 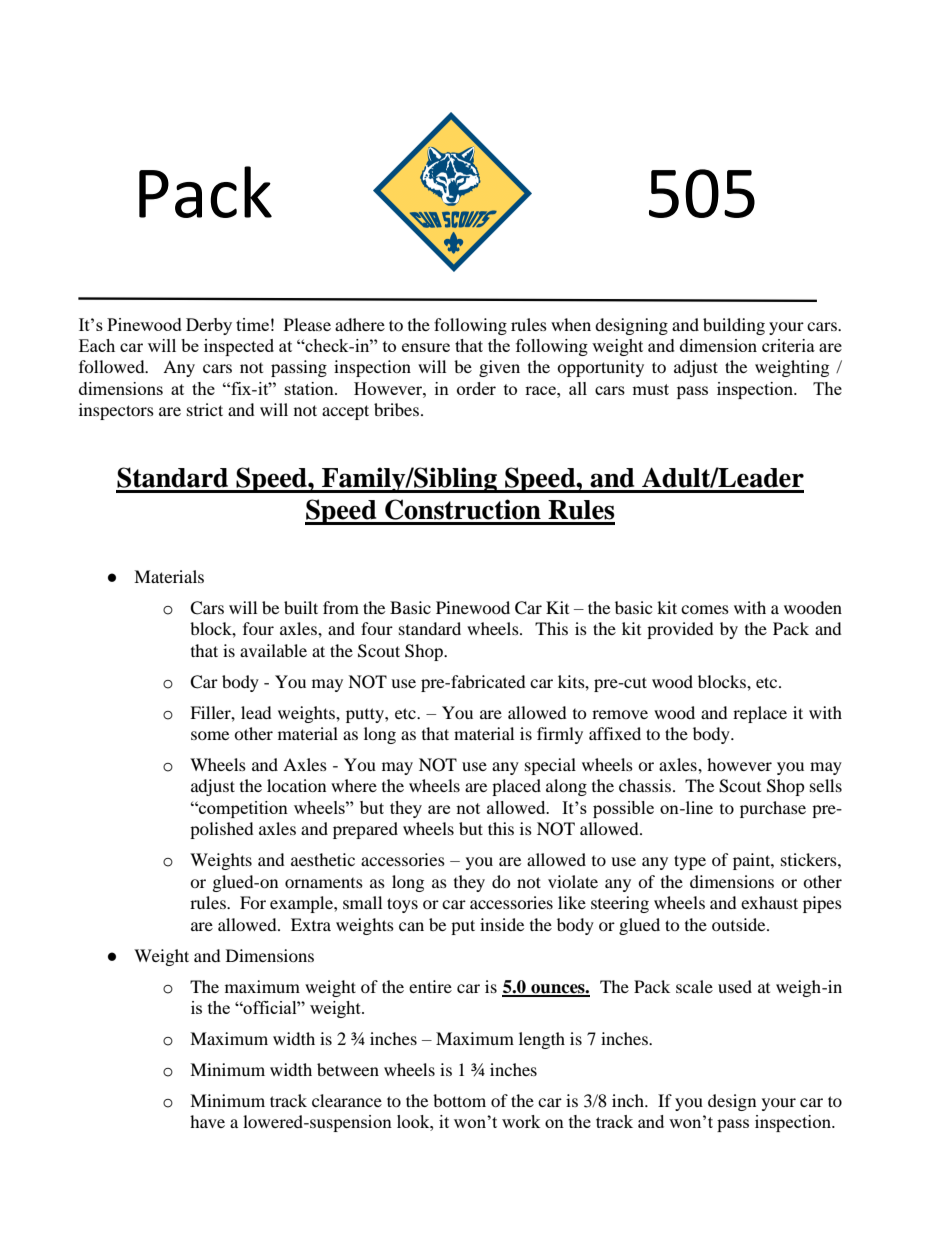 What do you see at coordinates (301, 607) in the page?
I see `built` at bounding box center [301, 607].
